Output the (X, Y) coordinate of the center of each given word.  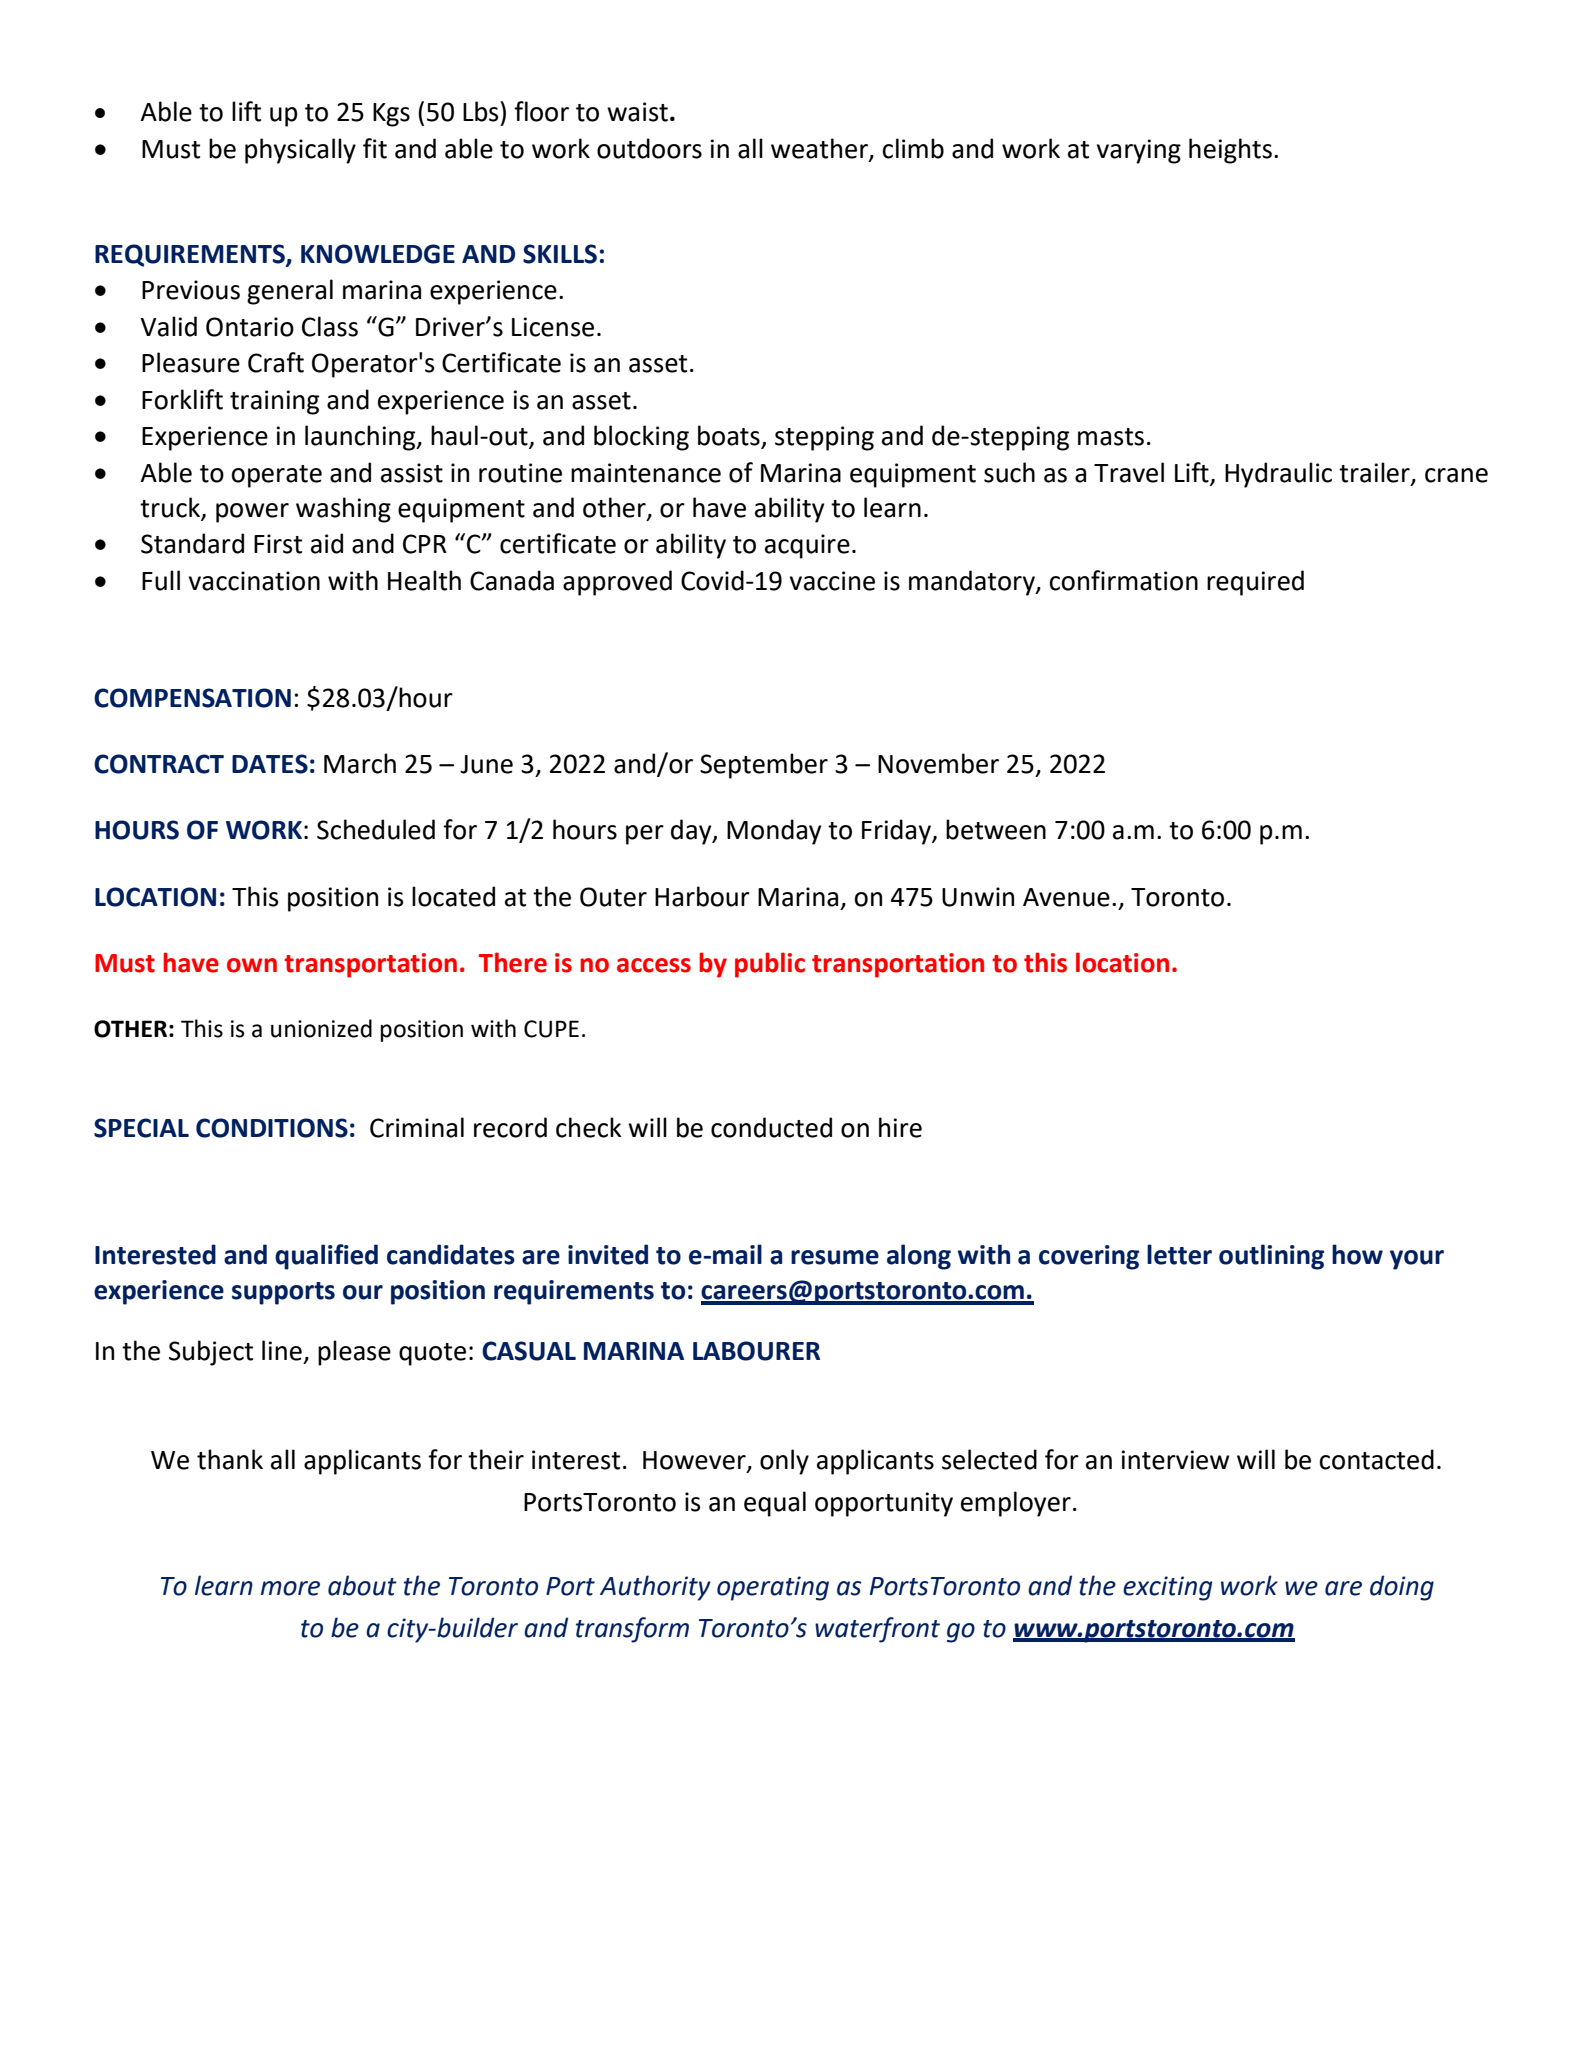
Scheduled (376, 829)
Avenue (1066, 897)
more (290, 1588)
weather (820, 149)
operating (773, 1588)
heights (1230, 151)
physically (300, 151)
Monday (774, 832)
